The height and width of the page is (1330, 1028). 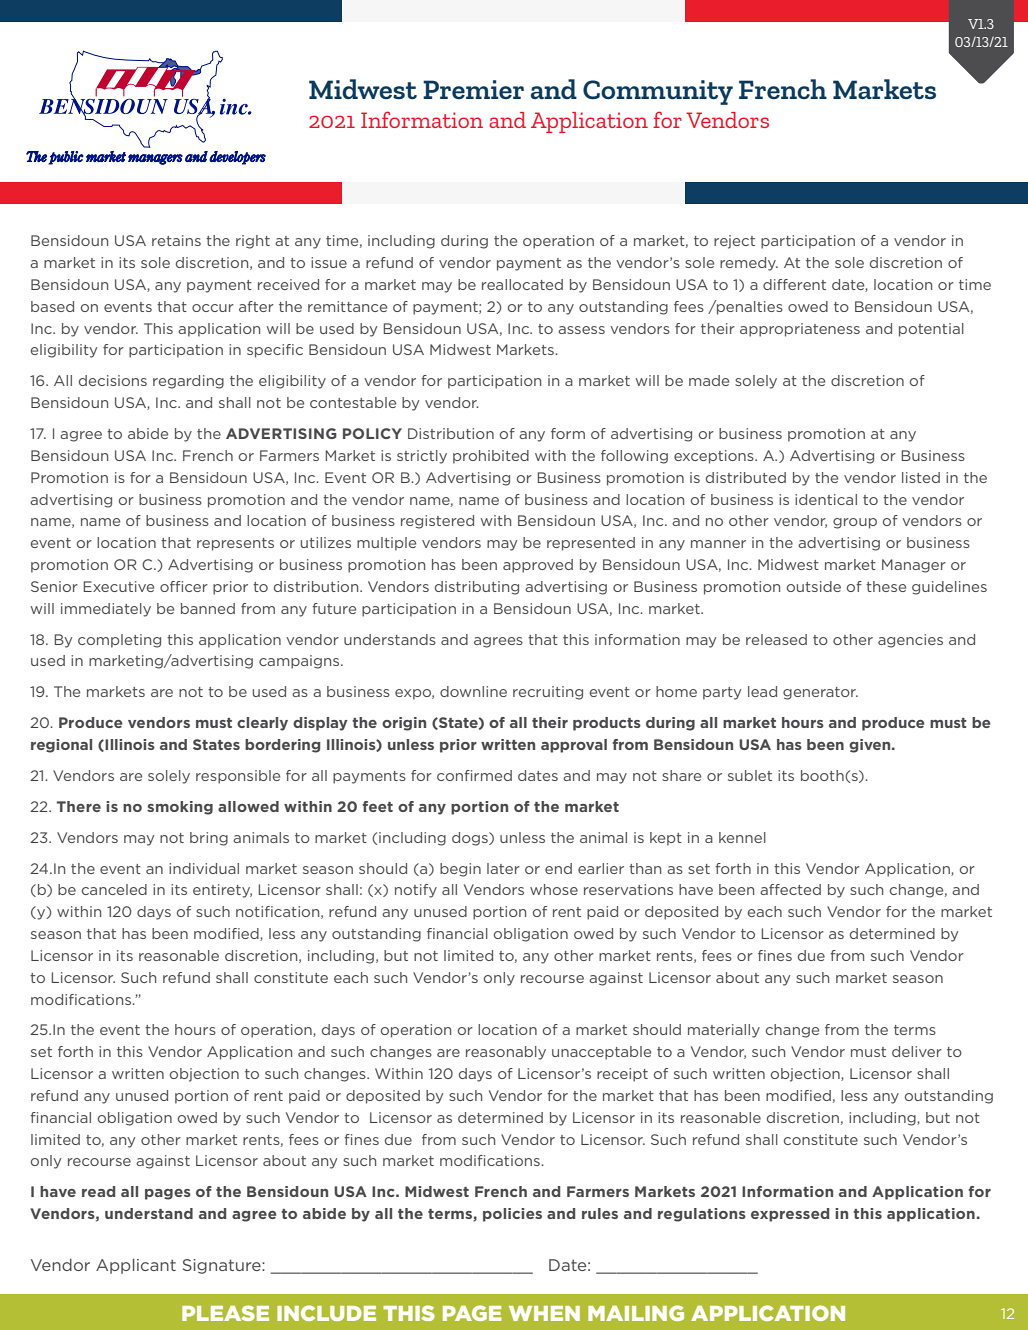 What do you see at coordinates (491, 457) in the page?
I see `prohibited` at bounding box center [491, 457].
